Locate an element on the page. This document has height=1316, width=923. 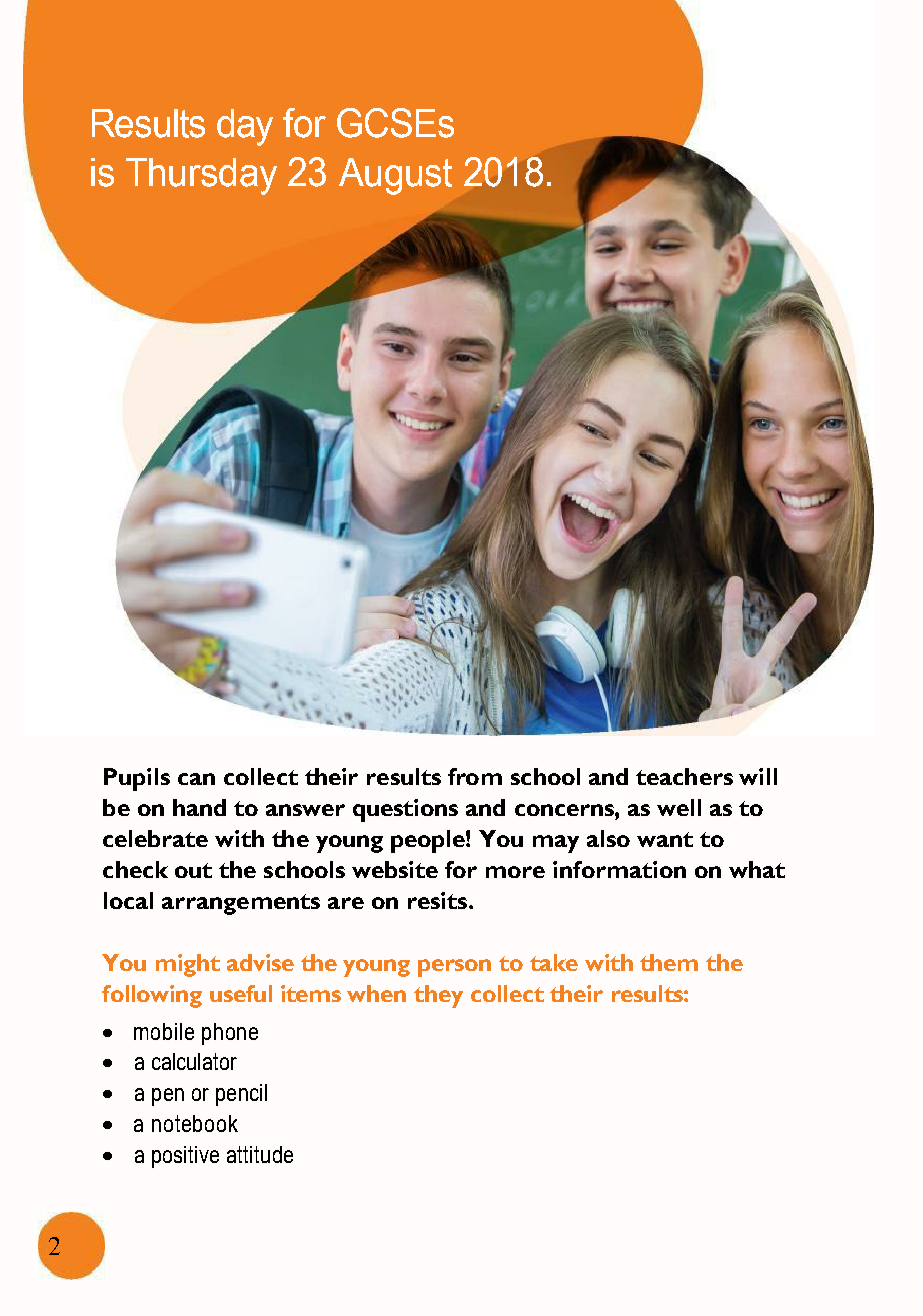
positive is located at coordinates (185, 1157).
